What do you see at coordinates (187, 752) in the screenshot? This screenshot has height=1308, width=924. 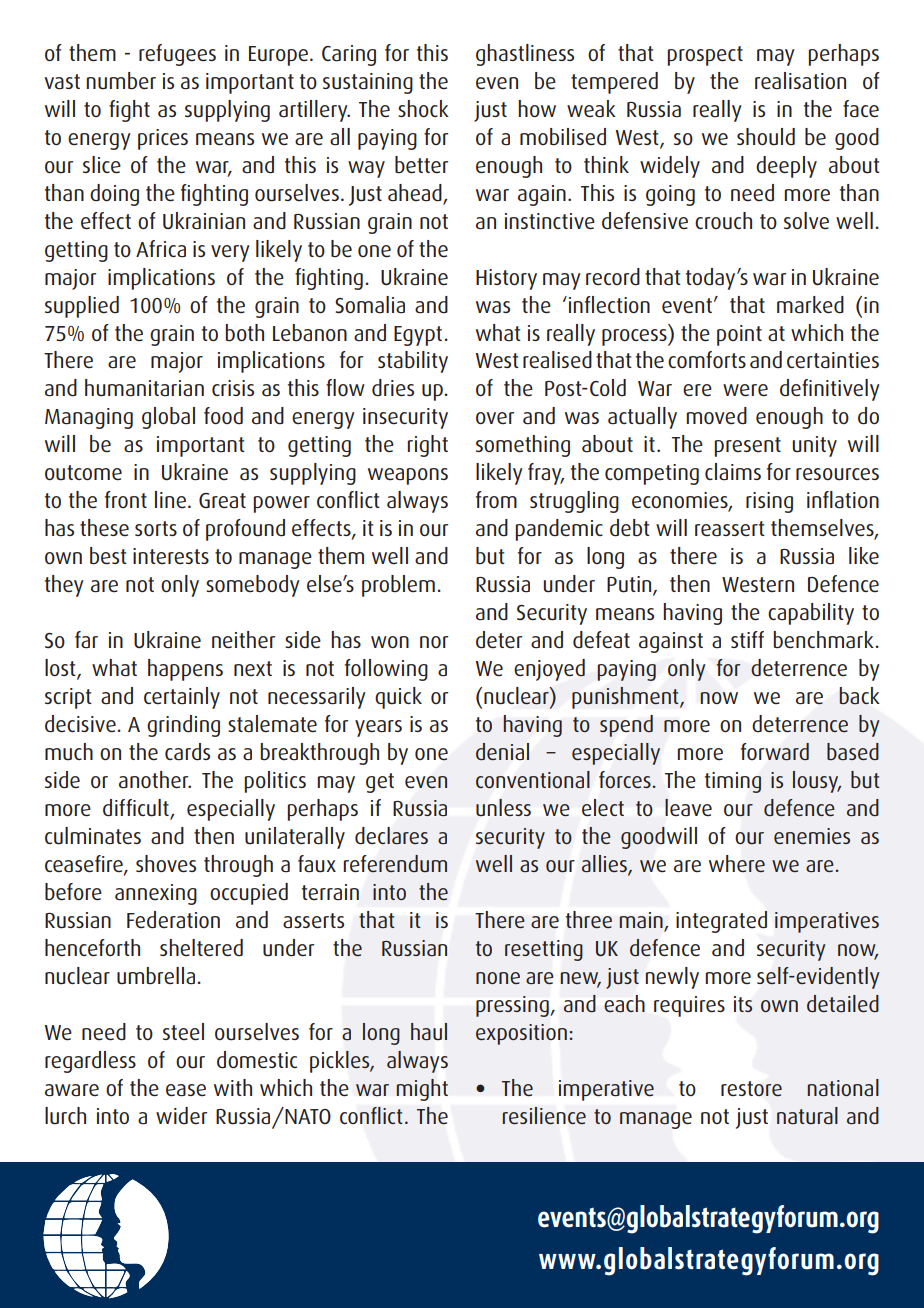 I see `cards` at bounding box center [187, 752].
